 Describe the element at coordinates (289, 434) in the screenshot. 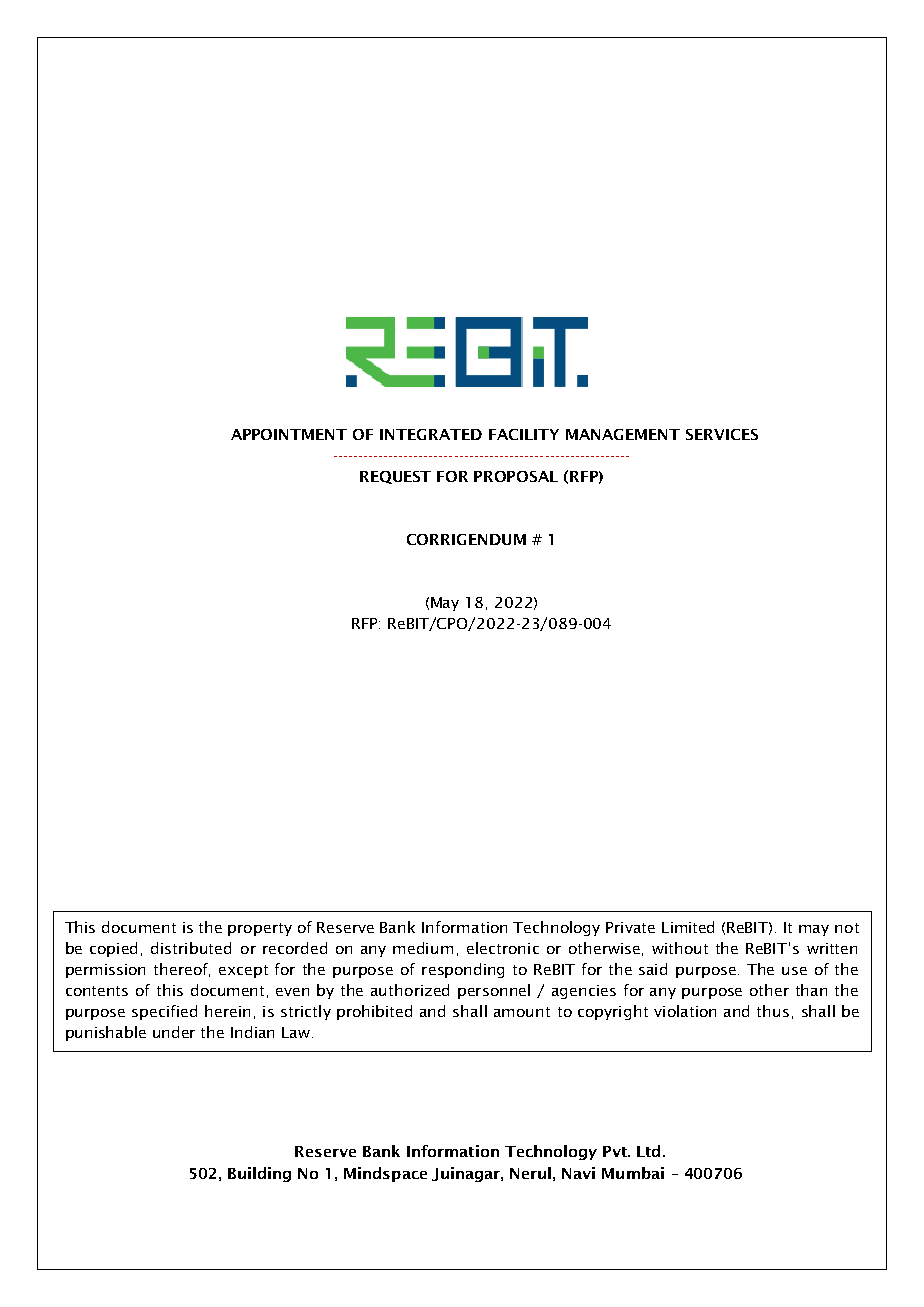

I see `APPOINTMENT` at that location.
